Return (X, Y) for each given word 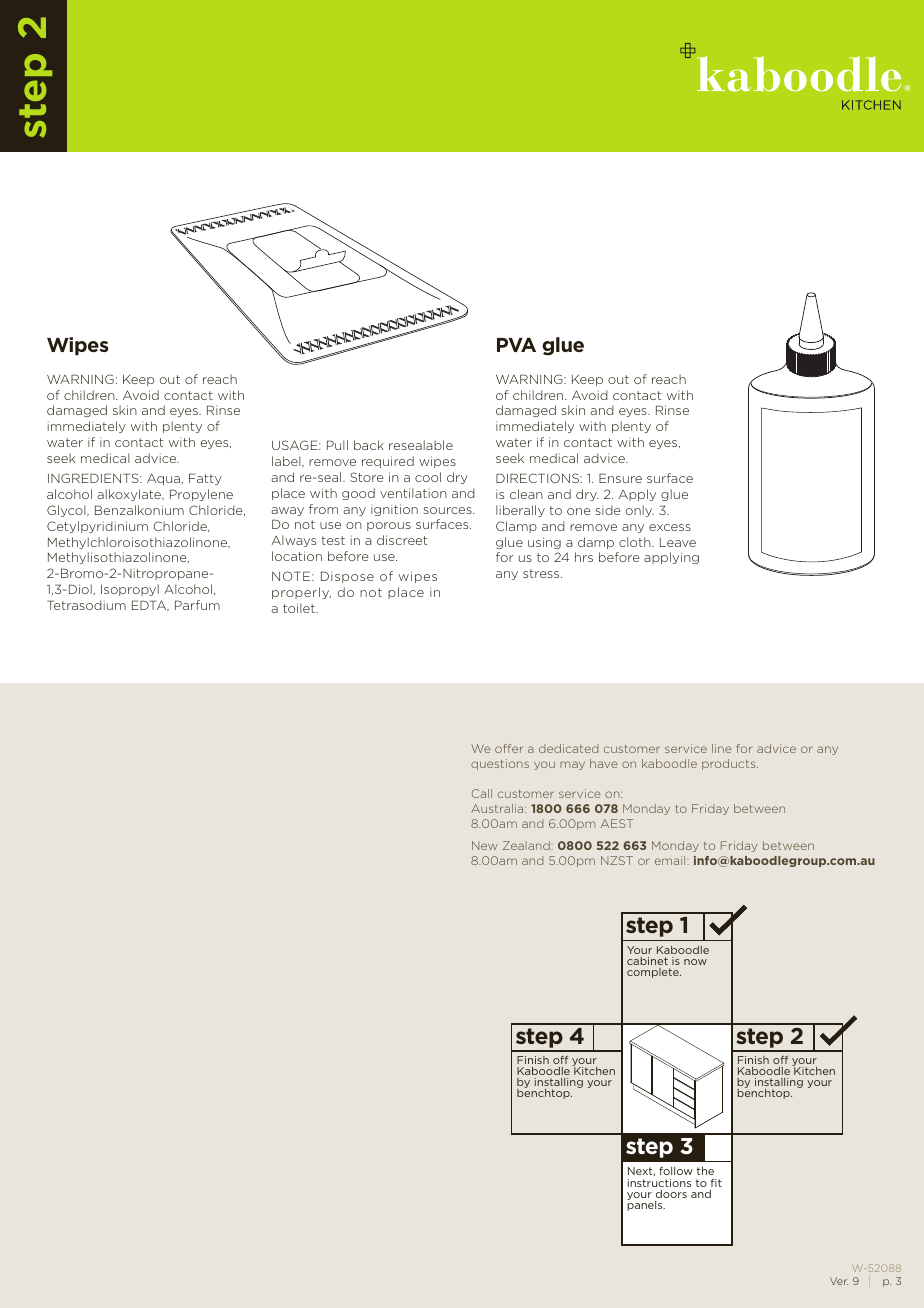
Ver (839, 1281)
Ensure (620, 478)
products (730, 764)
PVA (516, 344)
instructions (659, 1183)
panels (646, 1205)
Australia (498, 808)
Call (482, 793)
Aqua (163, 479)
